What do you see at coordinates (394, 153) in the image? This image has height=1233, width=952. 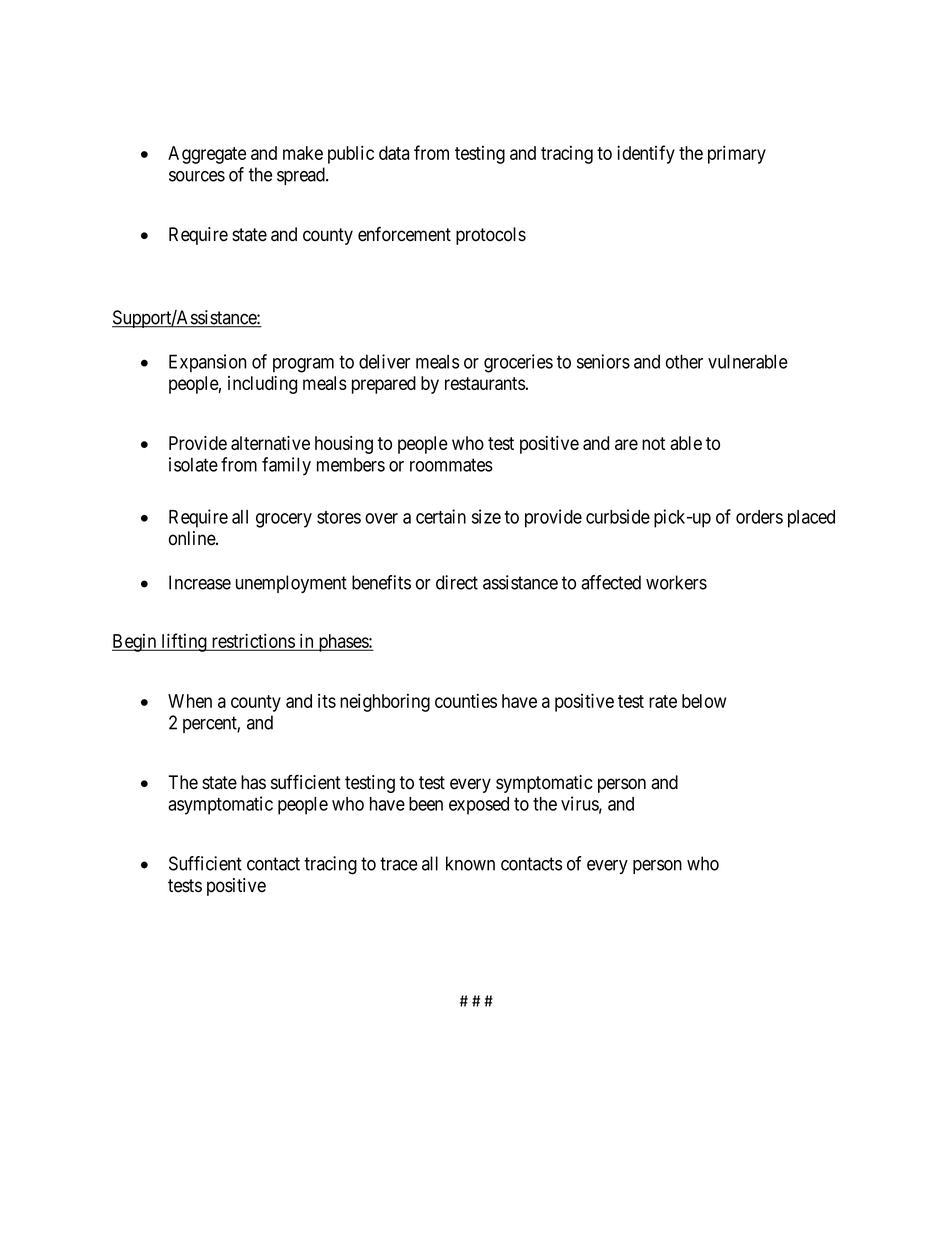 I see `data` at bounding box center [394, 153].
